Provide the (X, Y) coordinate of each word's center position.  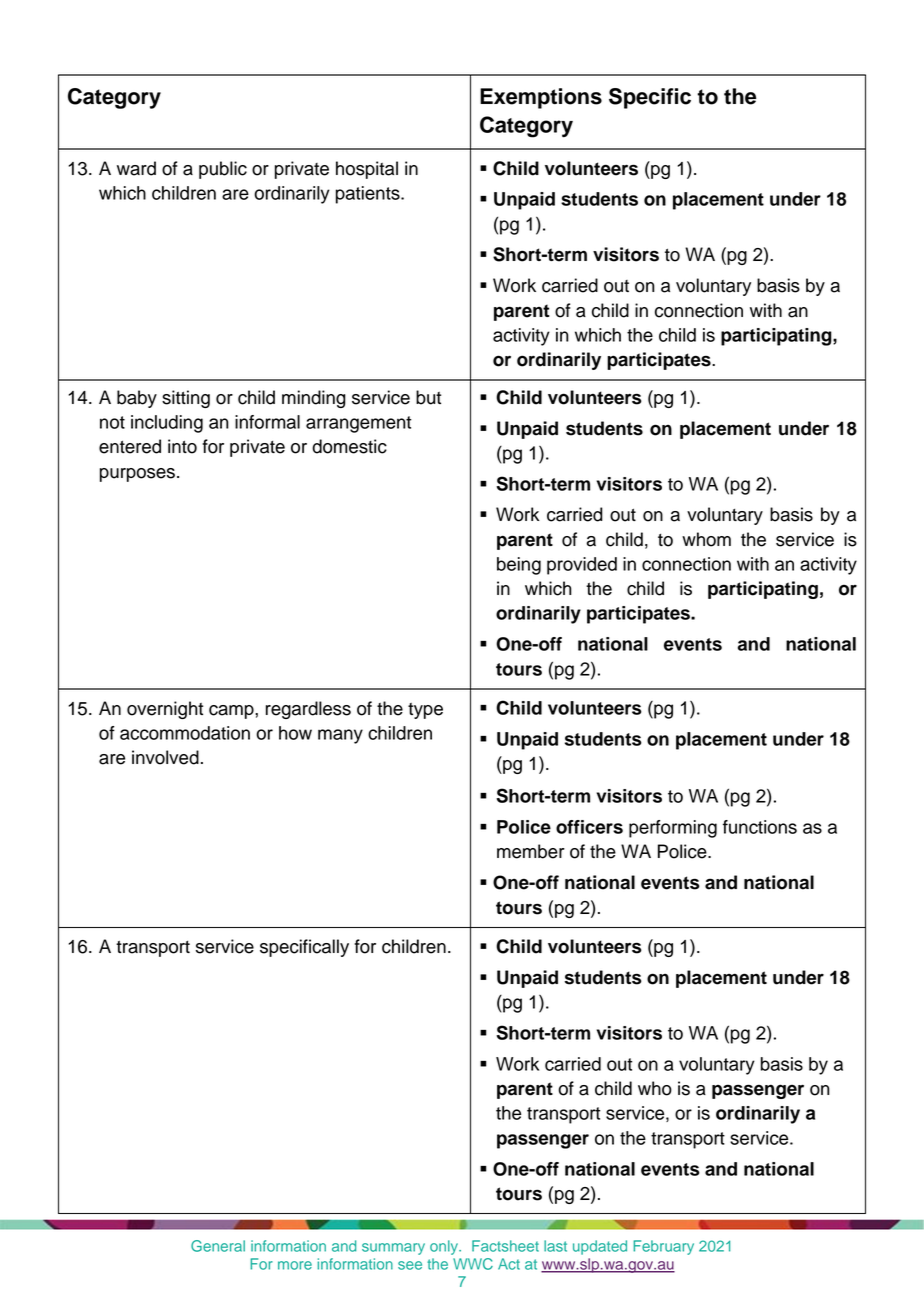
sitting (186, 399)
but (428, 397)
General (218, 1246)
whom (706, 539)
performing (673, 829)
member (531, 851)
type (425, 711)
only (445, 1247)
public (223, 170)
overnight (165, 710)
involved (165, 757)
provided (582, 566)
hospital (367, 170)
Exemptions (541, 98)
